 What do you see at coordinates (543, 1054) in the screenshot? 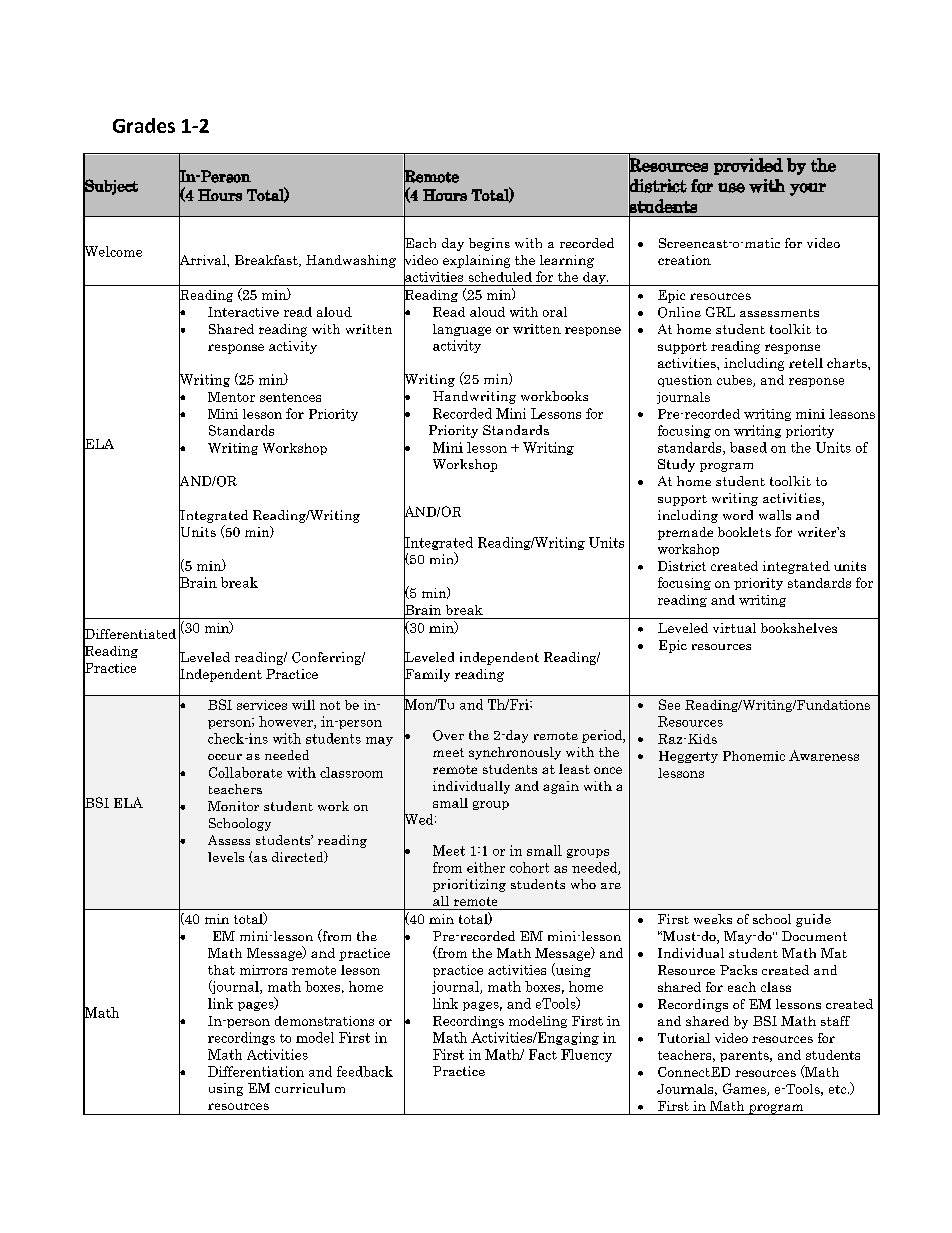
I see `Fact` at bounding box center [543, 1054].
